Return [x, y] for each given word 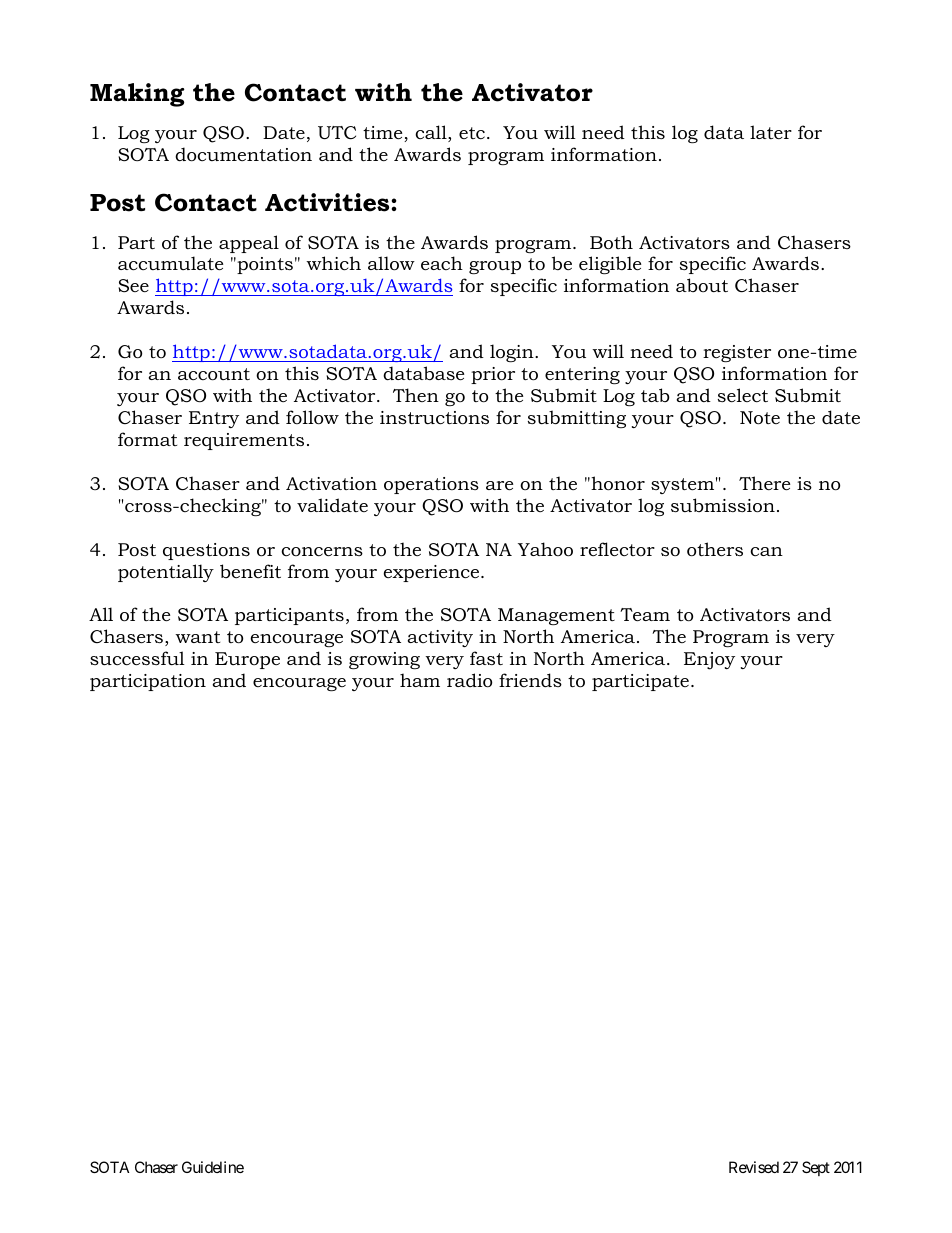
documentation [243, 154]
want [197, 637]
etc [472, 133]
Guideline [213, 1167]
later [771, 132]
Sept [816, 1168]
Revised [754, 1167]
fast [486, 658]
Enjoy [709, 661]
